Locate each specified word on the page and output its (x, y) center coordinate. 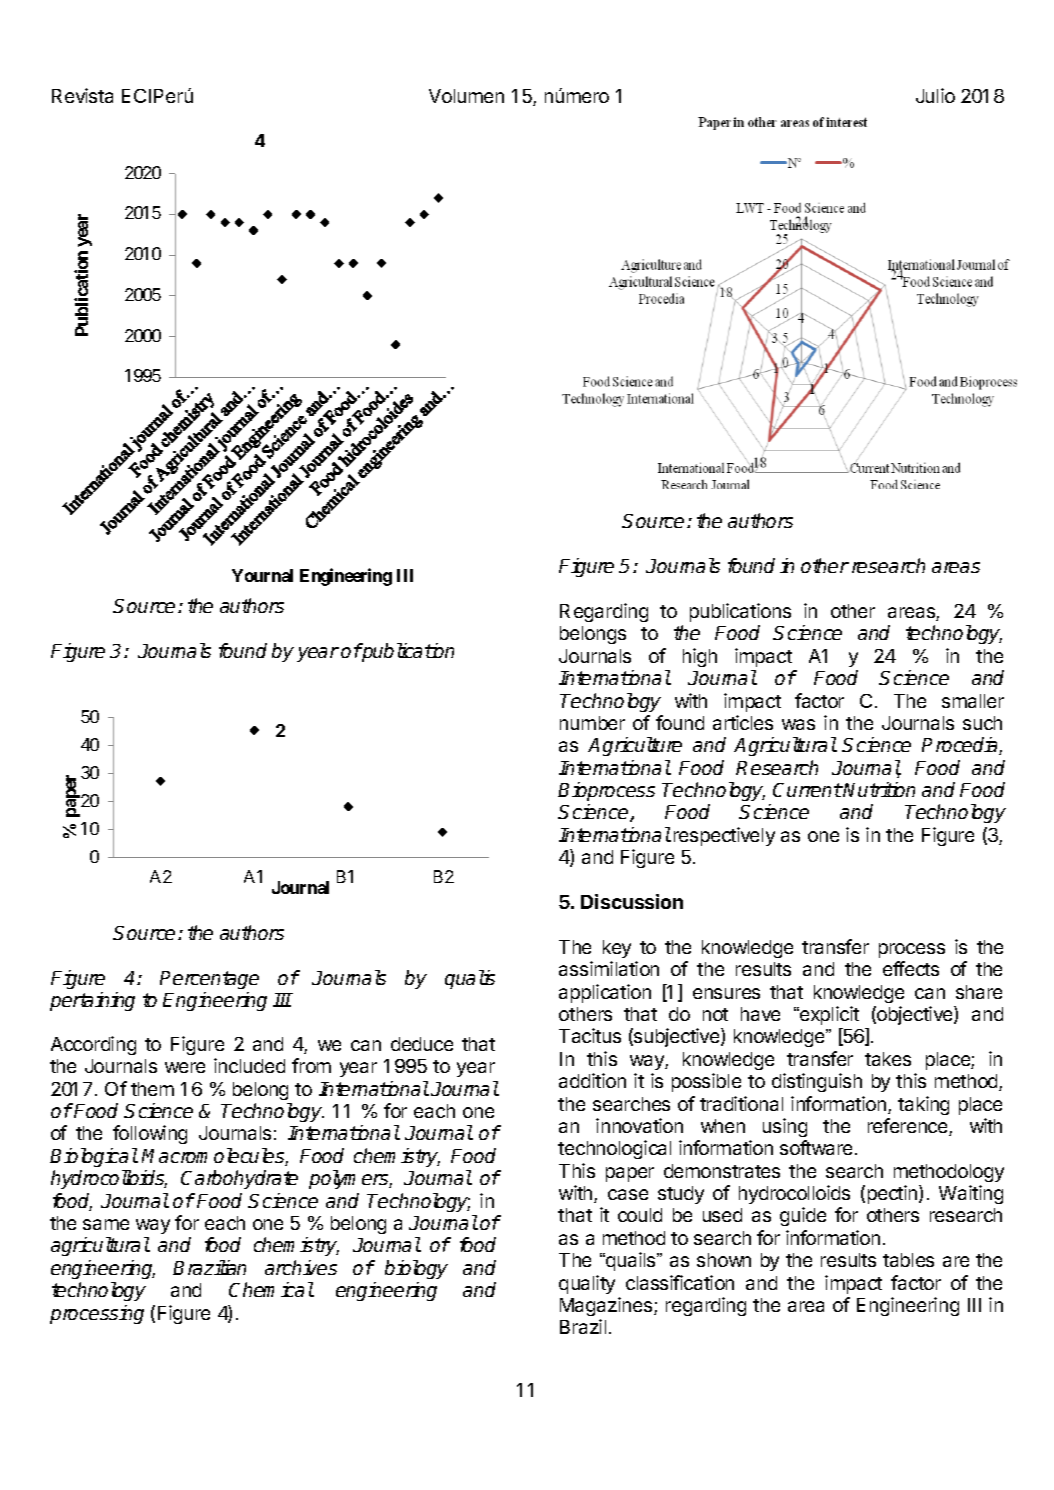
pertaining (92, 1001)
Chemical (271, 1289)
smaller (973, 701)
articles (743, 722)
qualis (470, 979)
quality (587, 1284)
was (798, 724)
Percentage (209, 980)
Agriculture (635, 746)
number (592, 723)
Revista (82, 95)
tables (908, 1260)
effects (911, 968)
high (700, 657)
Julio (935, 95)
